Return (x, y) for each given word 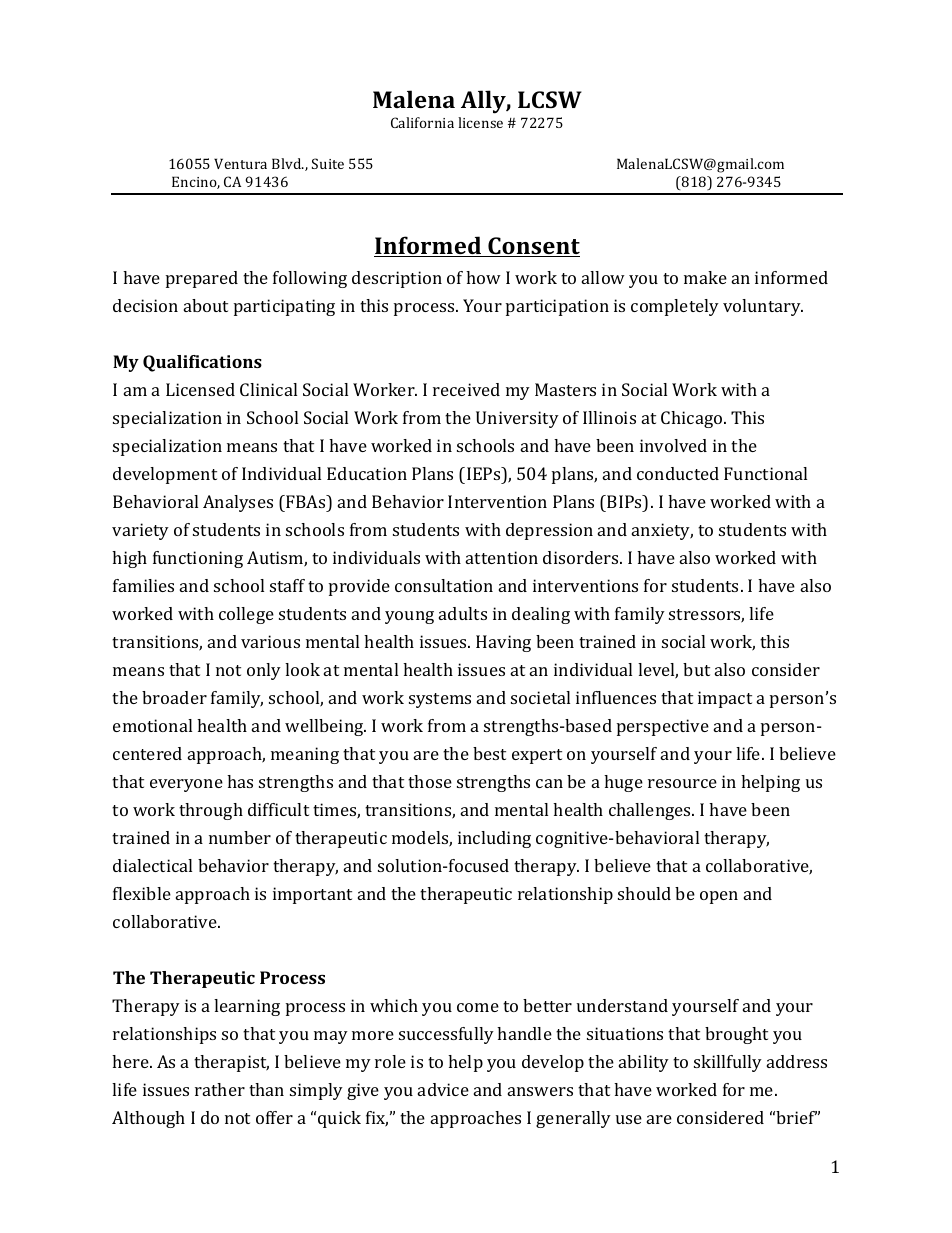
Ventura (240, 163)
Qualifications (202, 363)
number (240, 837)
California (422, 122)
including (494, 839)
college (246, 615)
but (696, 669)
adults (463, 613)
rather (220, 1089)
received (466, 389)
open (719, 897)
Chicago (693, 419)
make (705, 277)
